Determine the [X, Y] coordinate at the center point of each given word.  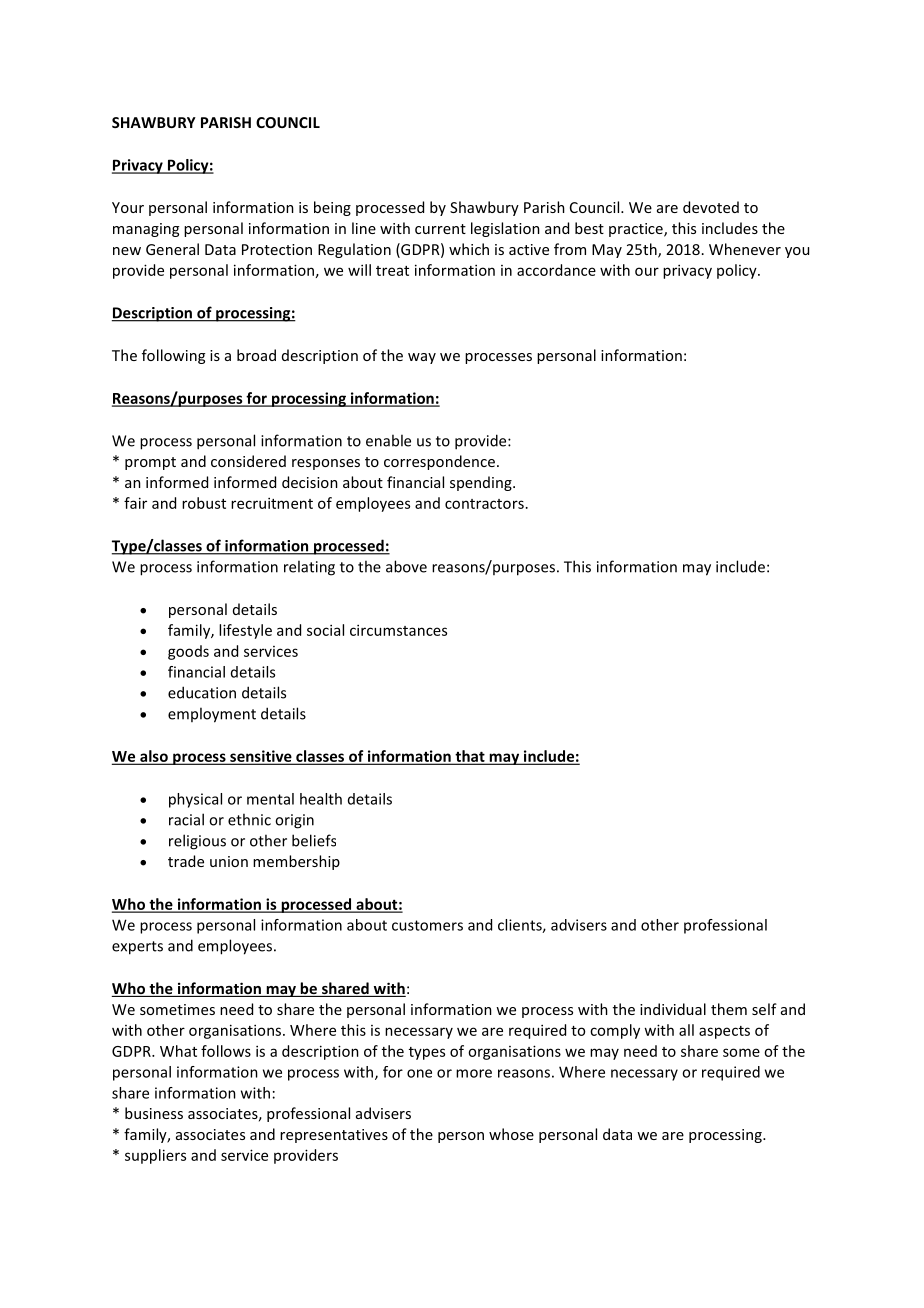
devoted [711, 207]
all [686, 1030]
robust [204, 503]
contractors [484, 504]
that [470, 757]
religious [197, 842]
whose [511, 1134]
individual [673, 1009]
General [172, 249]
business [154, 1113]
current [440, 229]
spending [482, 483]
